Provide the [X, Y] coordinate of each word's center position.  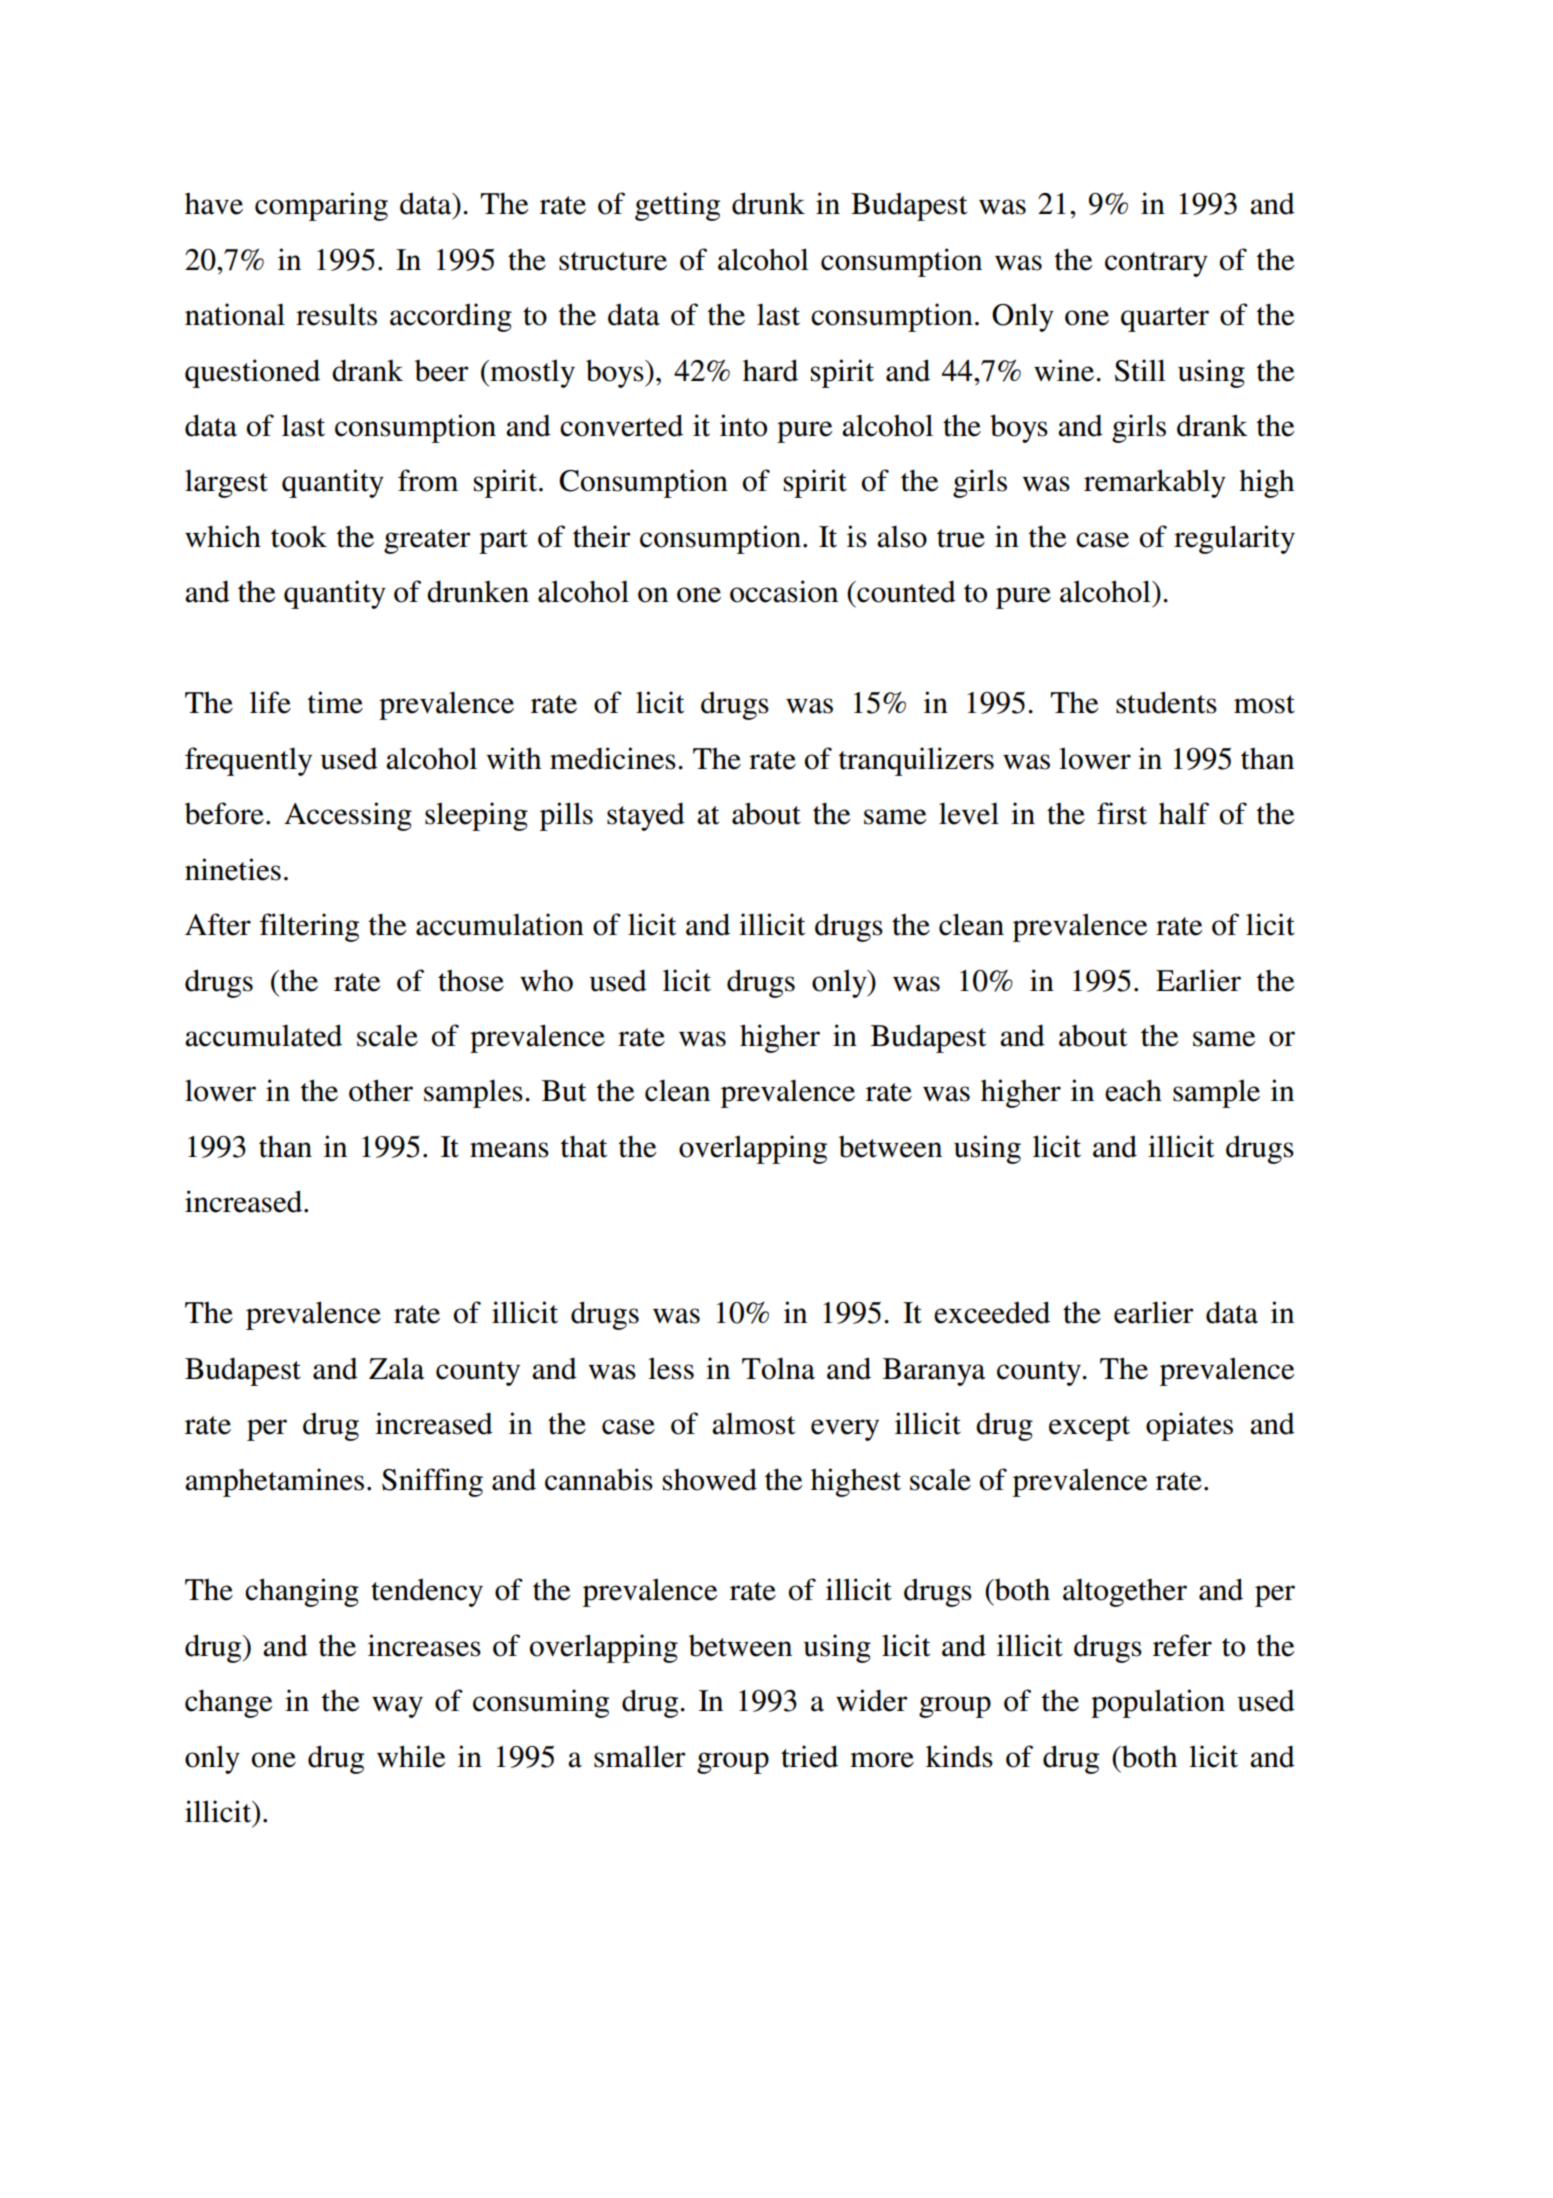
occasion [784, 591]
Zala [397, 1368]
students [1166, 702]
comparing [321, 206]
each [1133, 1090]
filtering [309, 927]
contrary [1156, 264]
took [299, 536]
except [1089, 1428]
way [397, 1707]
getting [677, 206]
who [546, 980]
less [671, 1368]
